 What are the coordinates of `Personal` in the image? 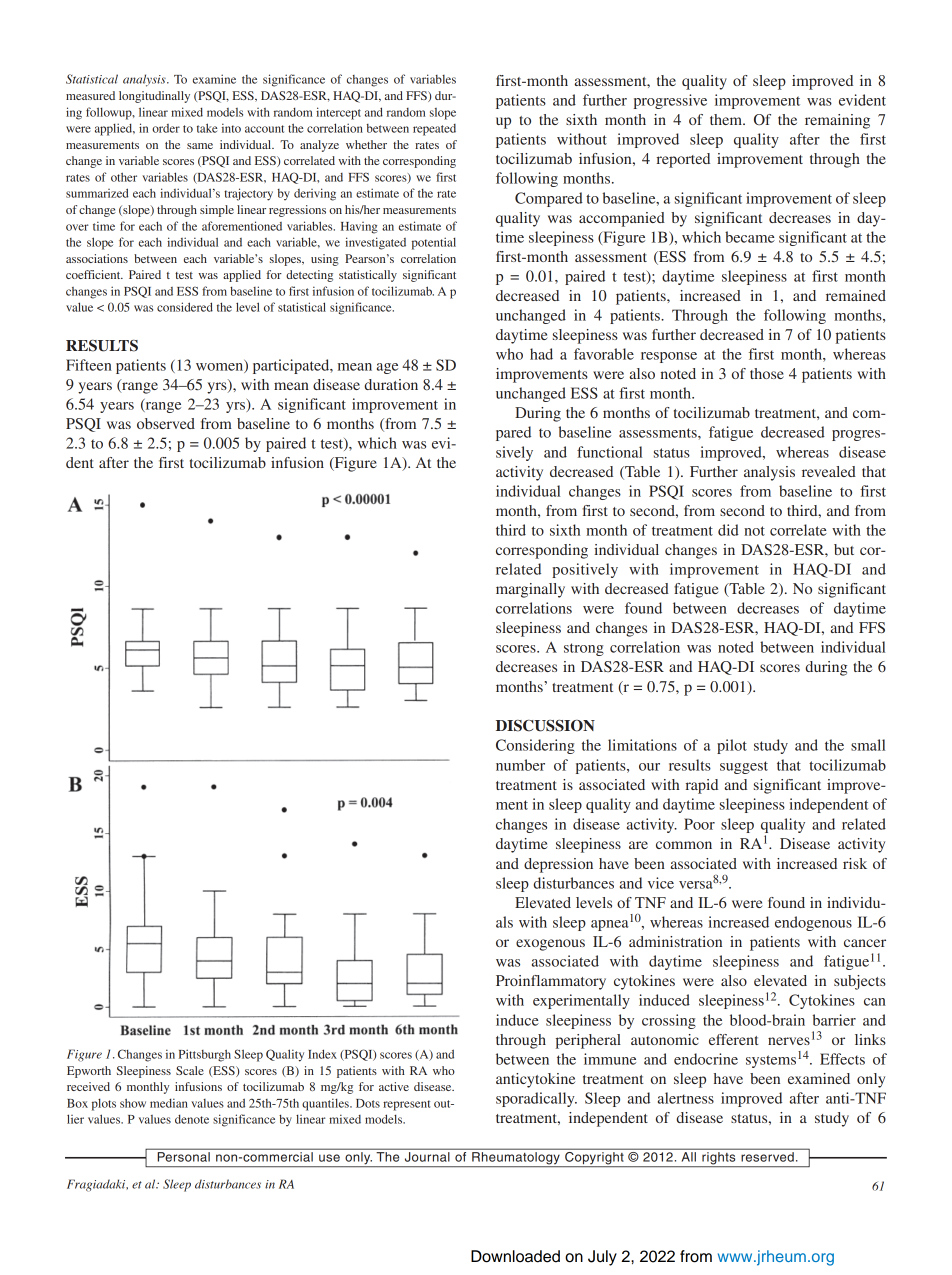 It's located at (183, 1155).
